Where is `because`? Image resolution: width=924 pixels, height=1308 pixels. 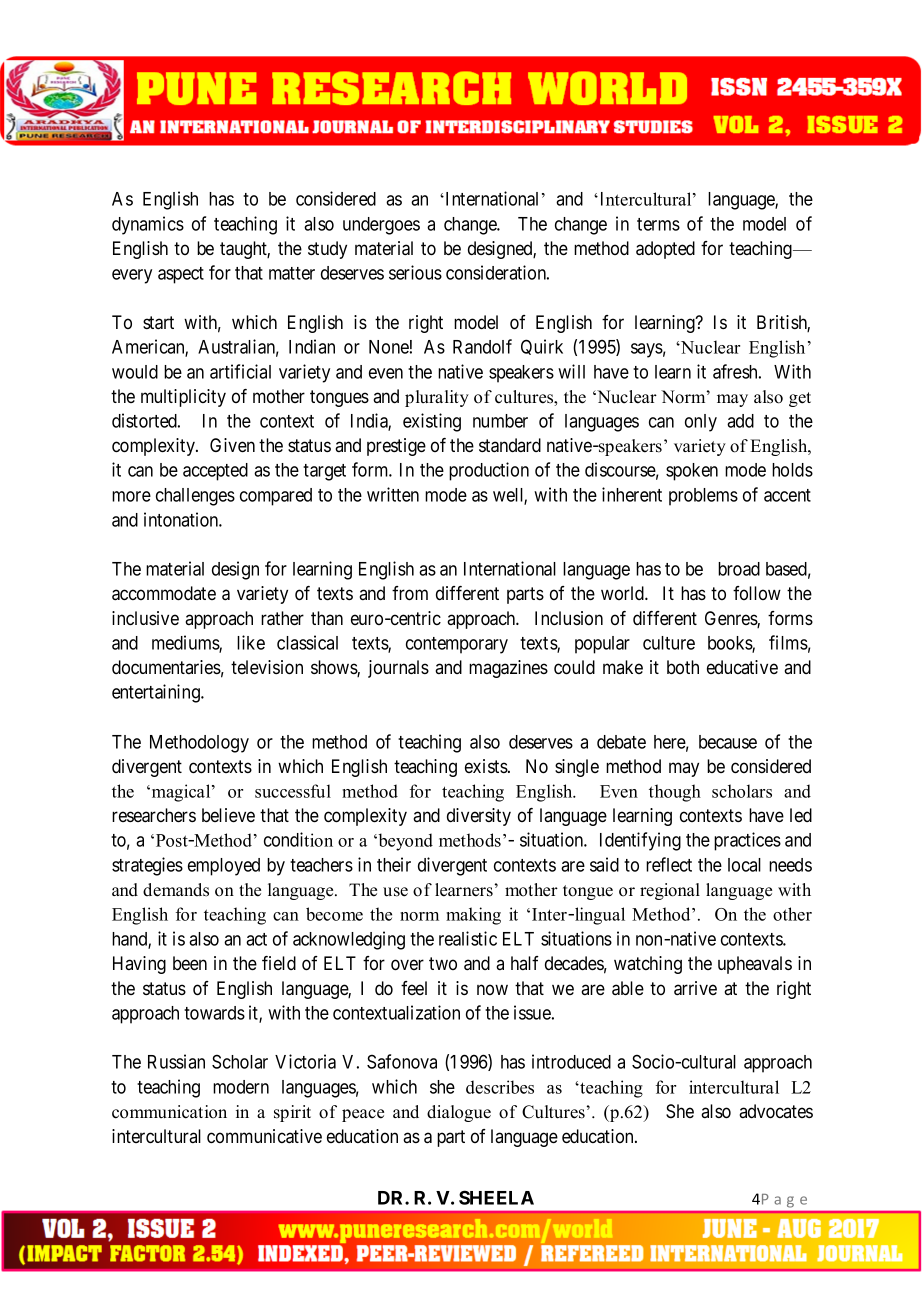 because is located at coordinates (728, 742).
